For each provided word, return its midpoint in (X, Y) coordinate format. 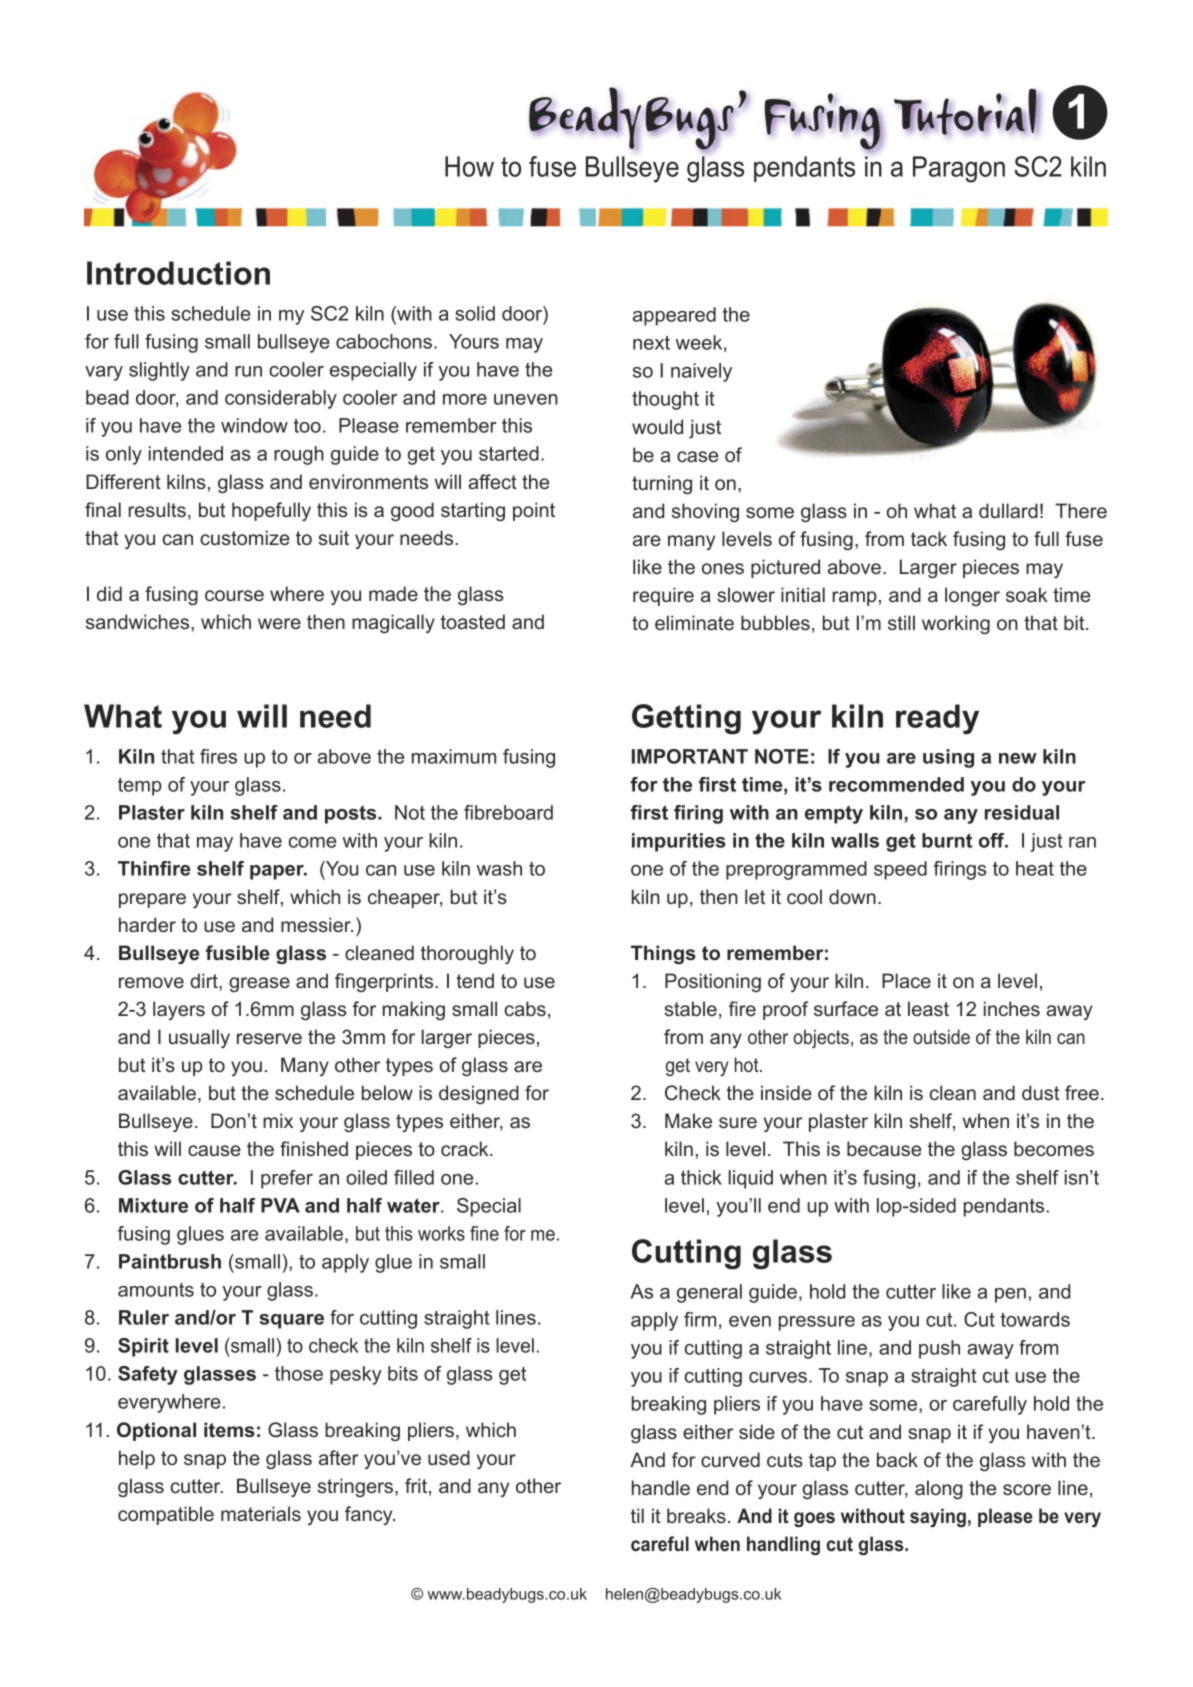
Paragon (959, 169)
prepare (152, 900)
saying (938, 1517)
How (469, 166)
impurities (679, 842)
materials (261, 1513)
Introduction (178, 273)
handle (661, 1487)
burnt (947, 840)
